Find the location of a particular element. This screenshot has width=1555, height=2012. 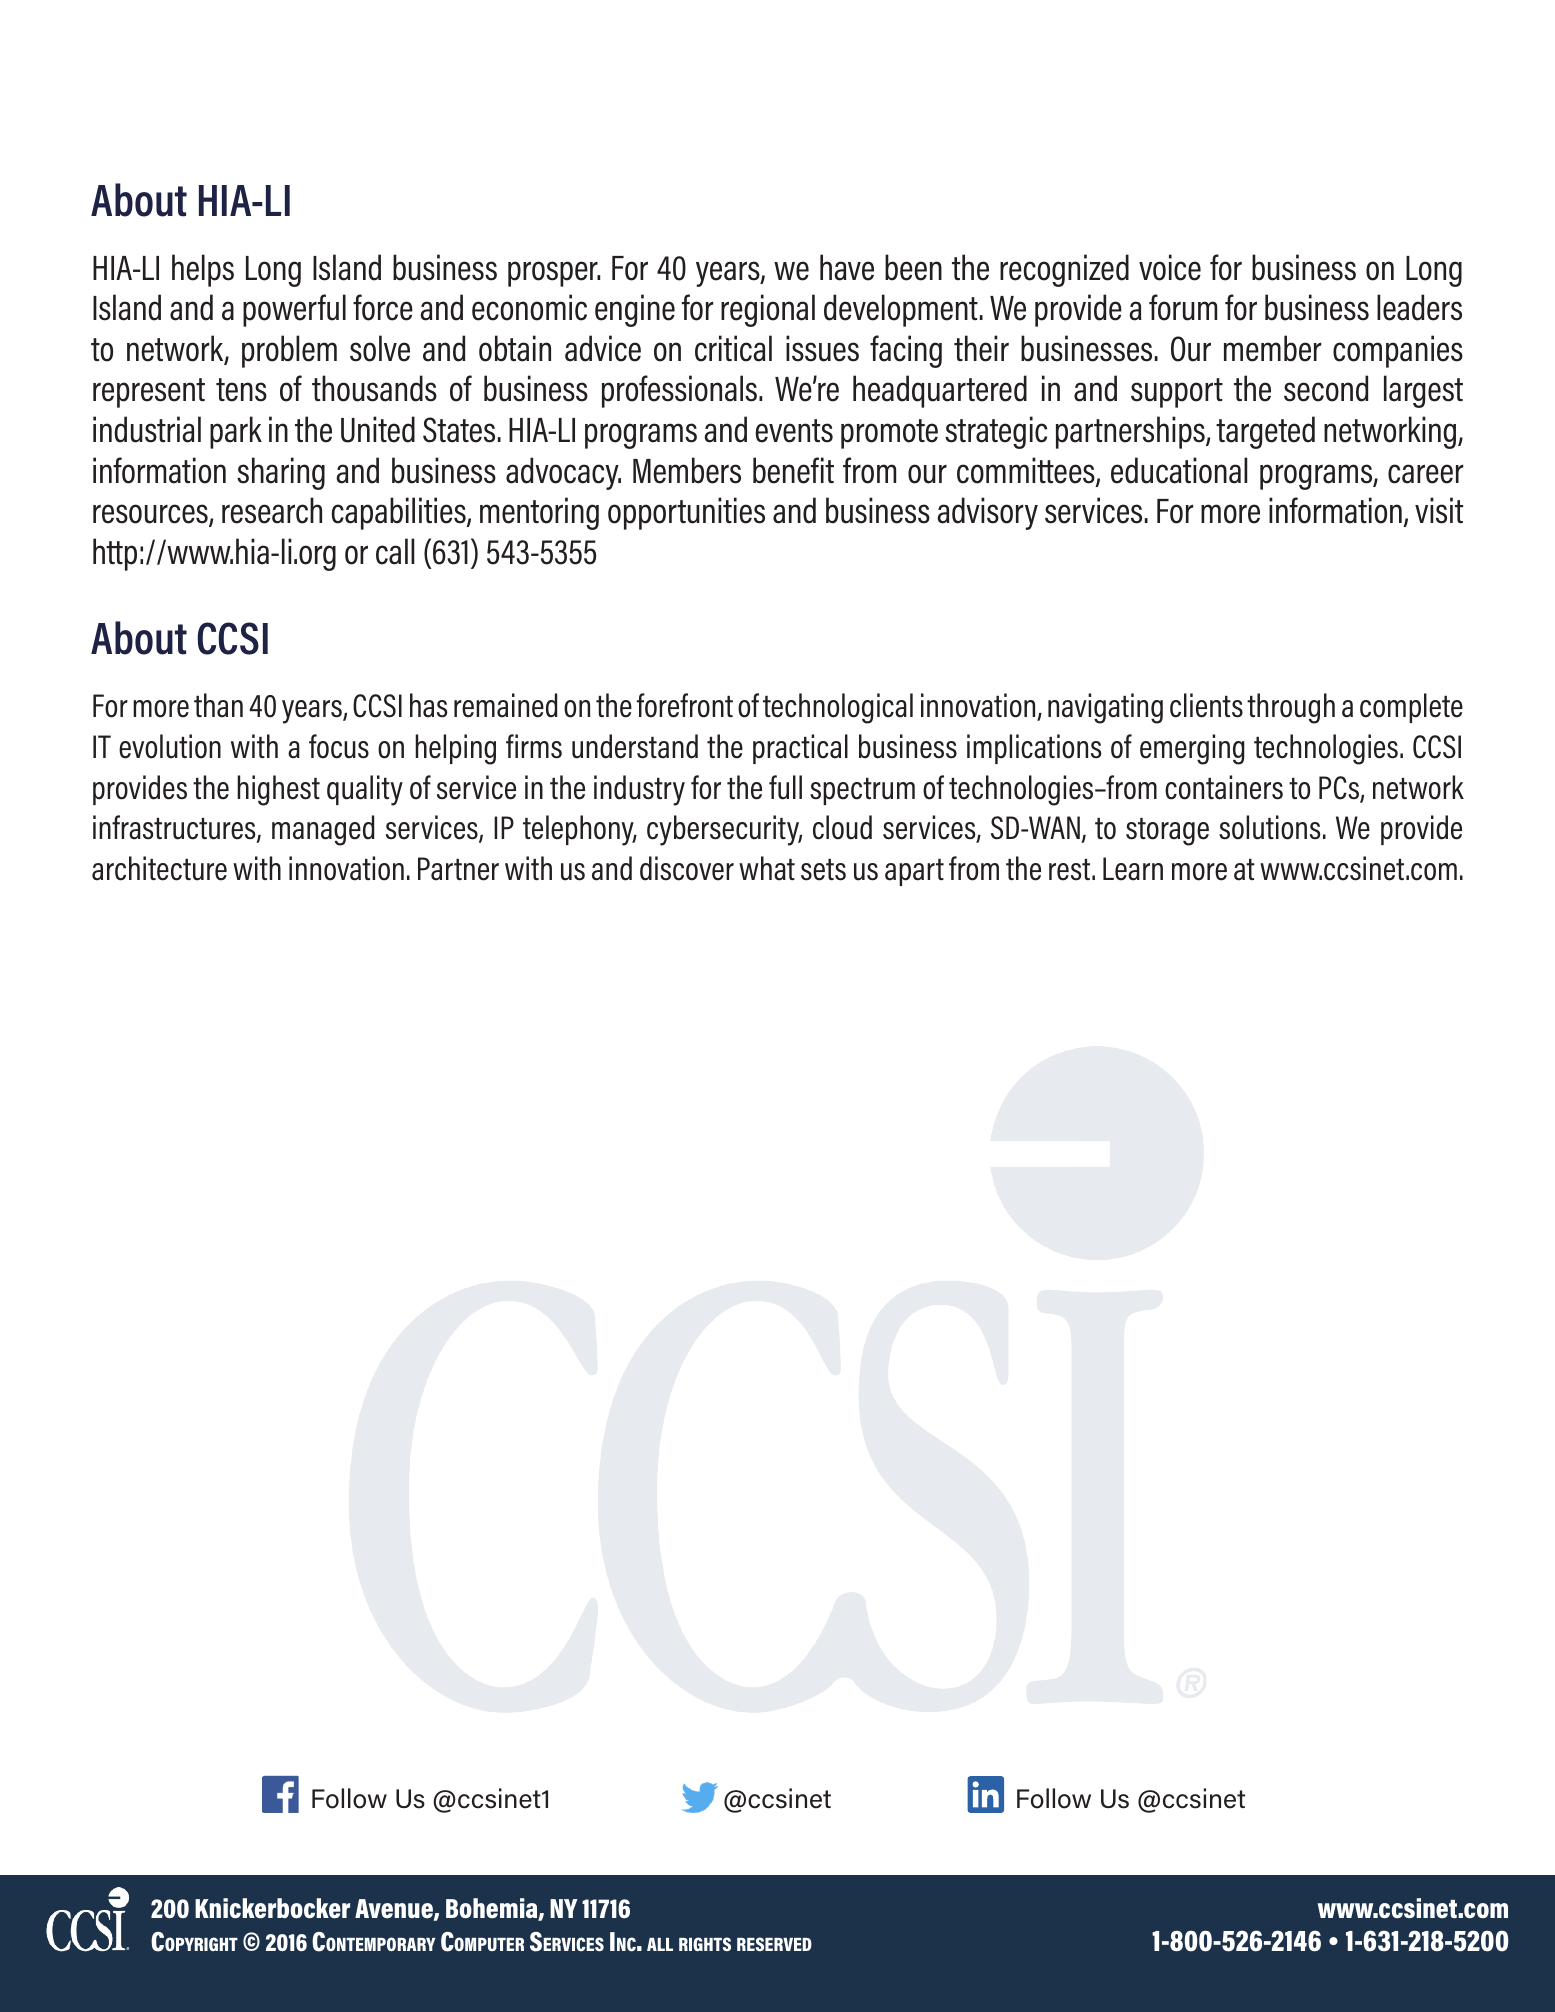

regional is located at coordinates (768, 310).
